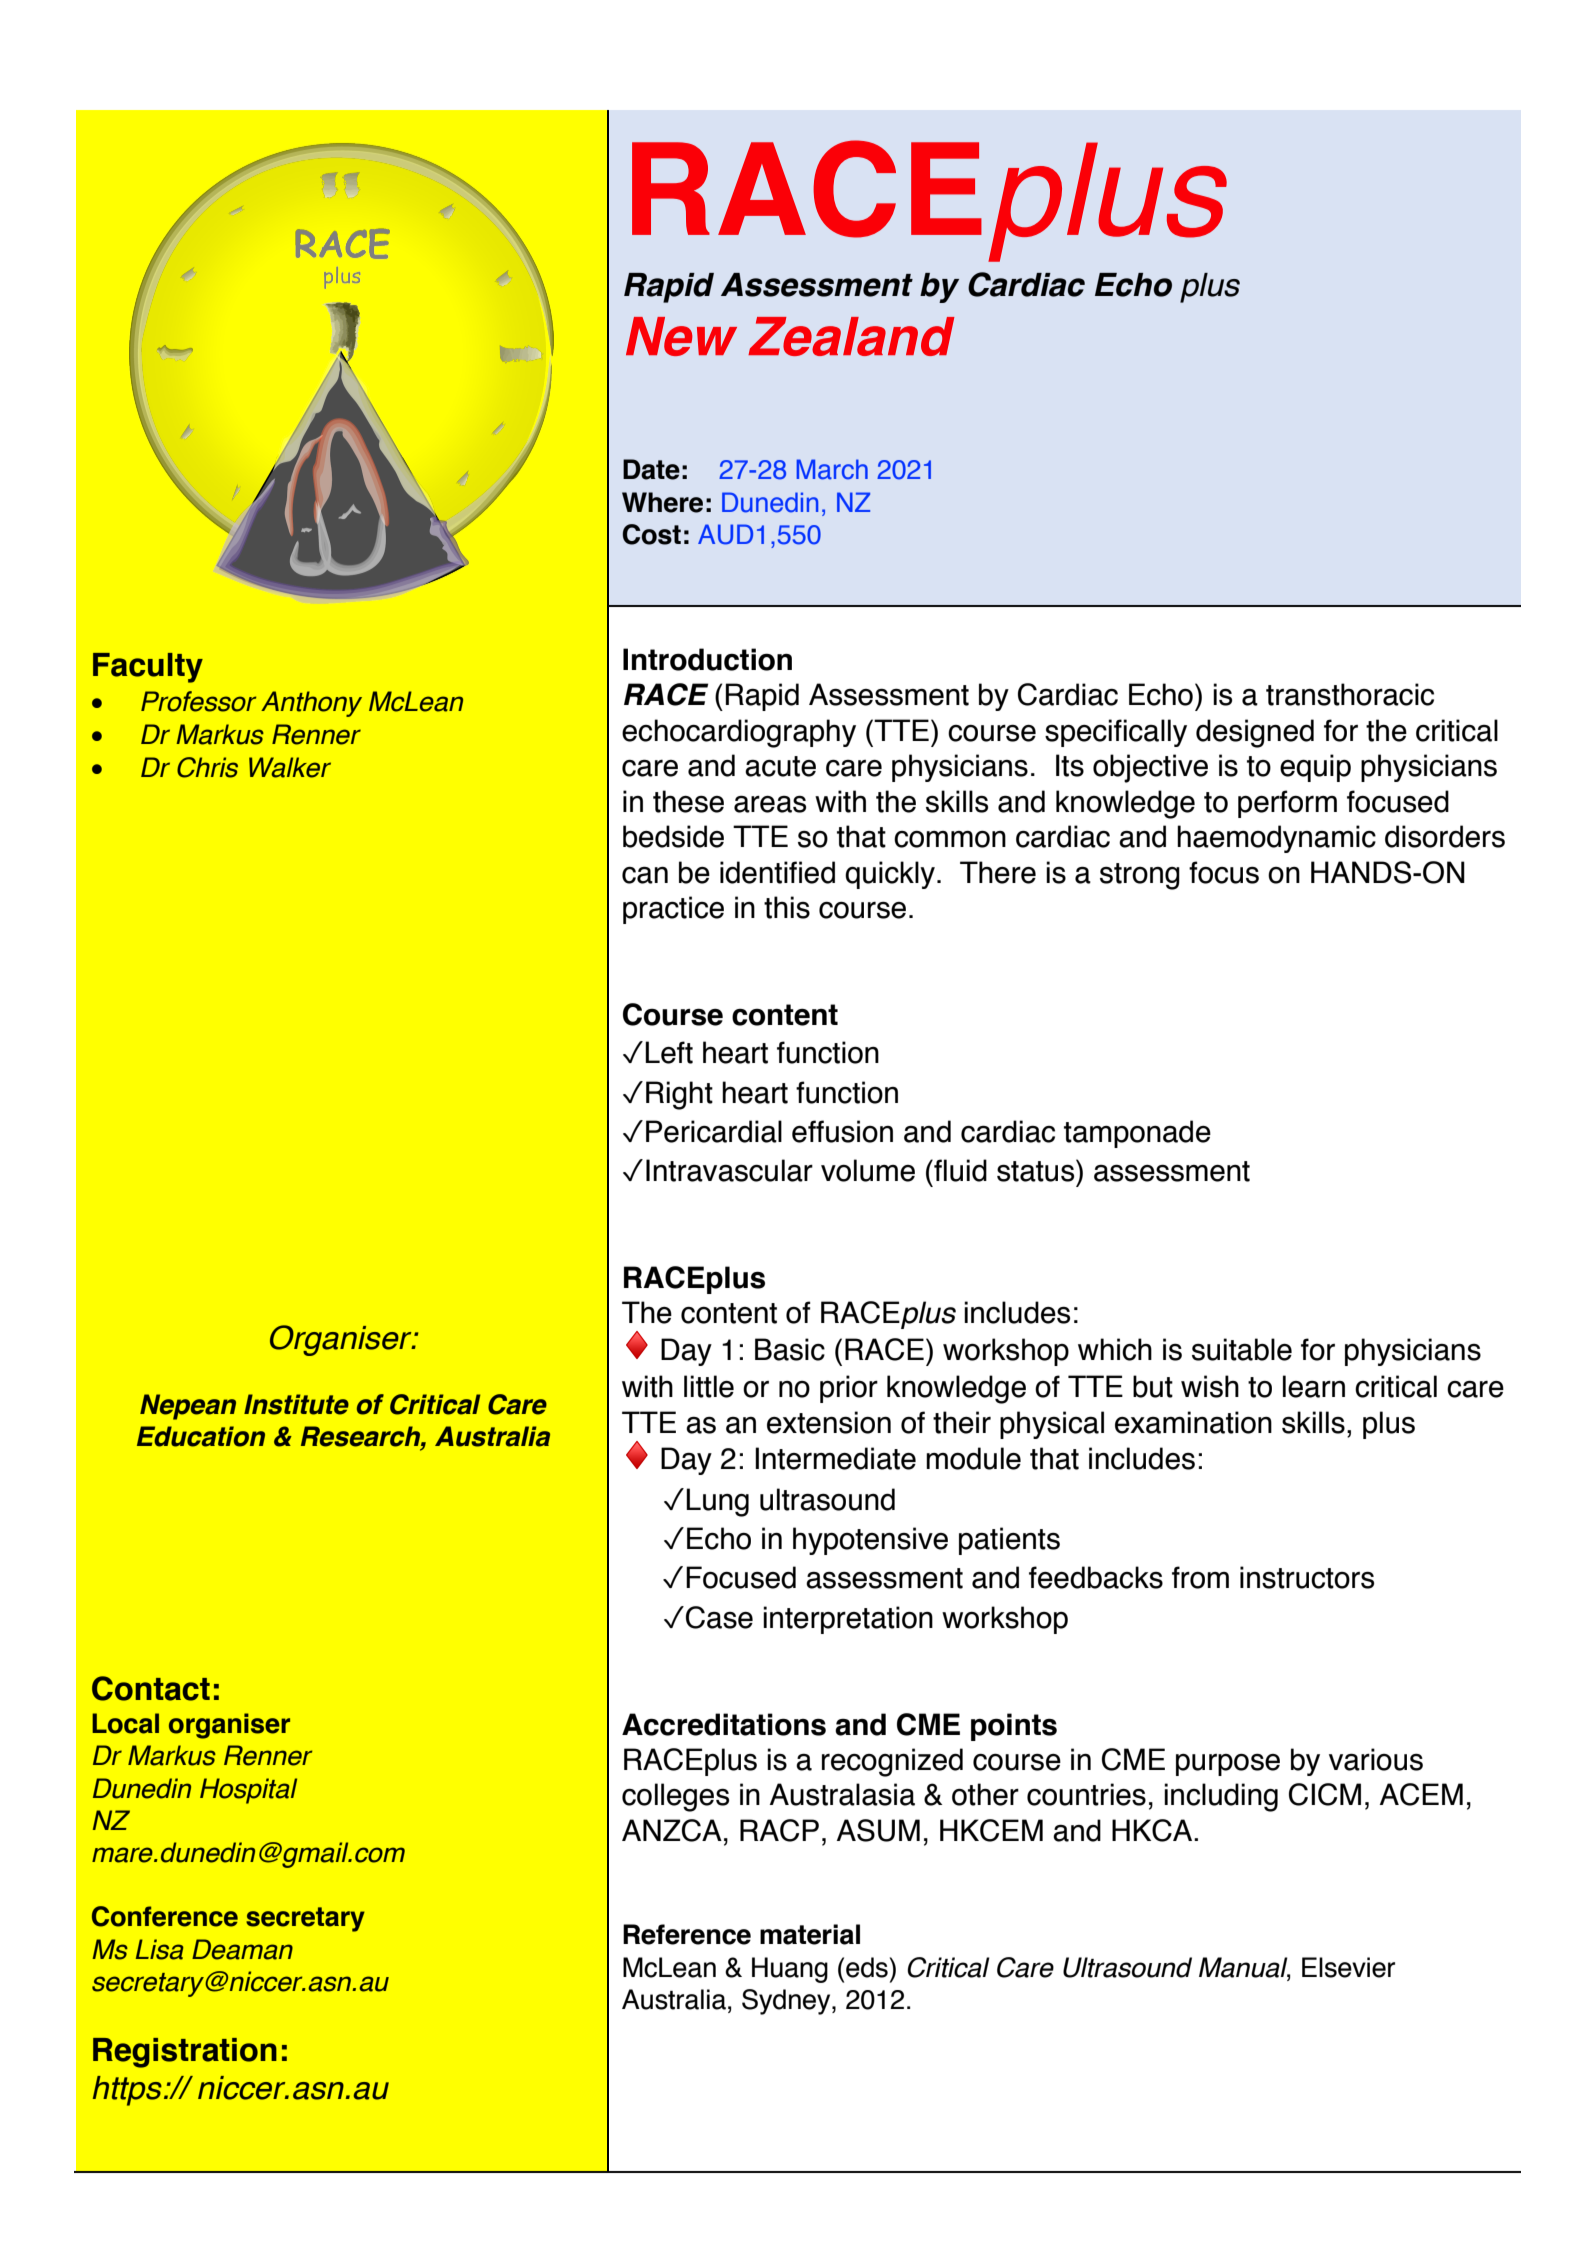 This screenshot has height=2258, width=1596. What do you see at coordinates (207, 767) in the screenshot?
I see `Chris` at bounding box center [207, 767].
